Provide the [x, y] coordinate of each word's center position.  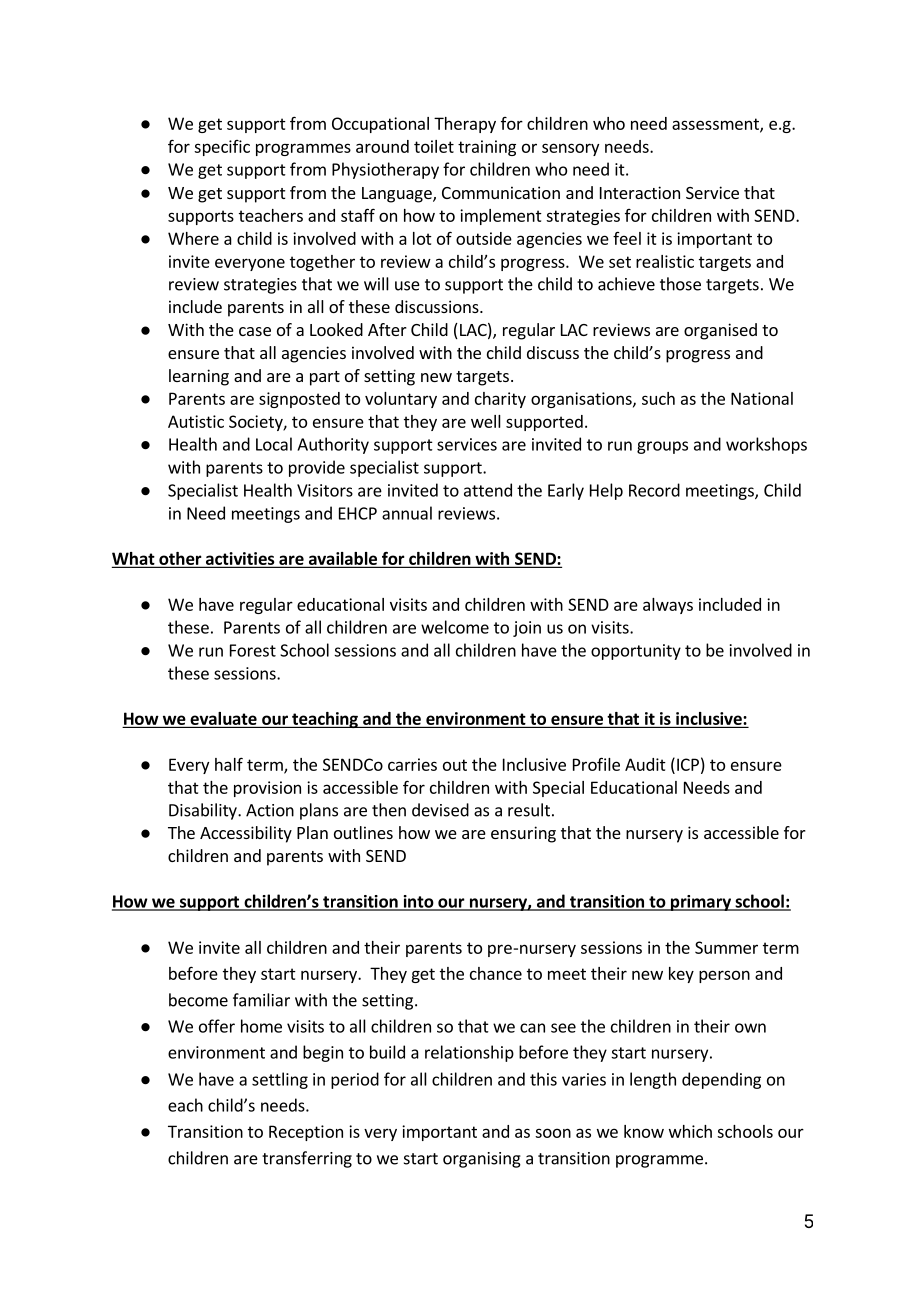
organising [482, 1160]
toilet [434, 146]
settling [280, 1080]
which [690, 1131]
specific [222, 148]
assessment [716, 125]
